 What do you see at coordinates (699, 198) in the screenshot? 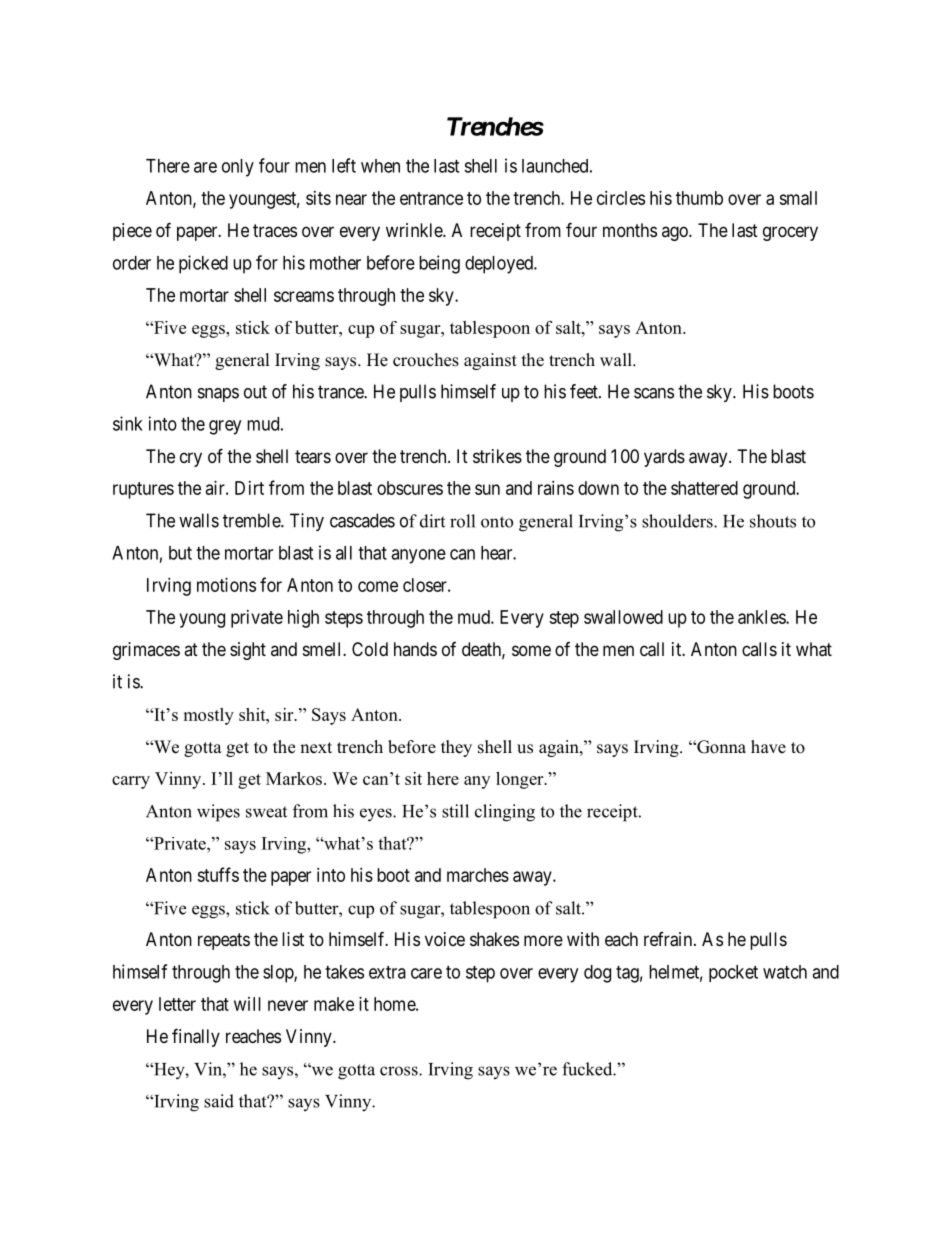
I see `thumb` at bounding box center [699, 198].
